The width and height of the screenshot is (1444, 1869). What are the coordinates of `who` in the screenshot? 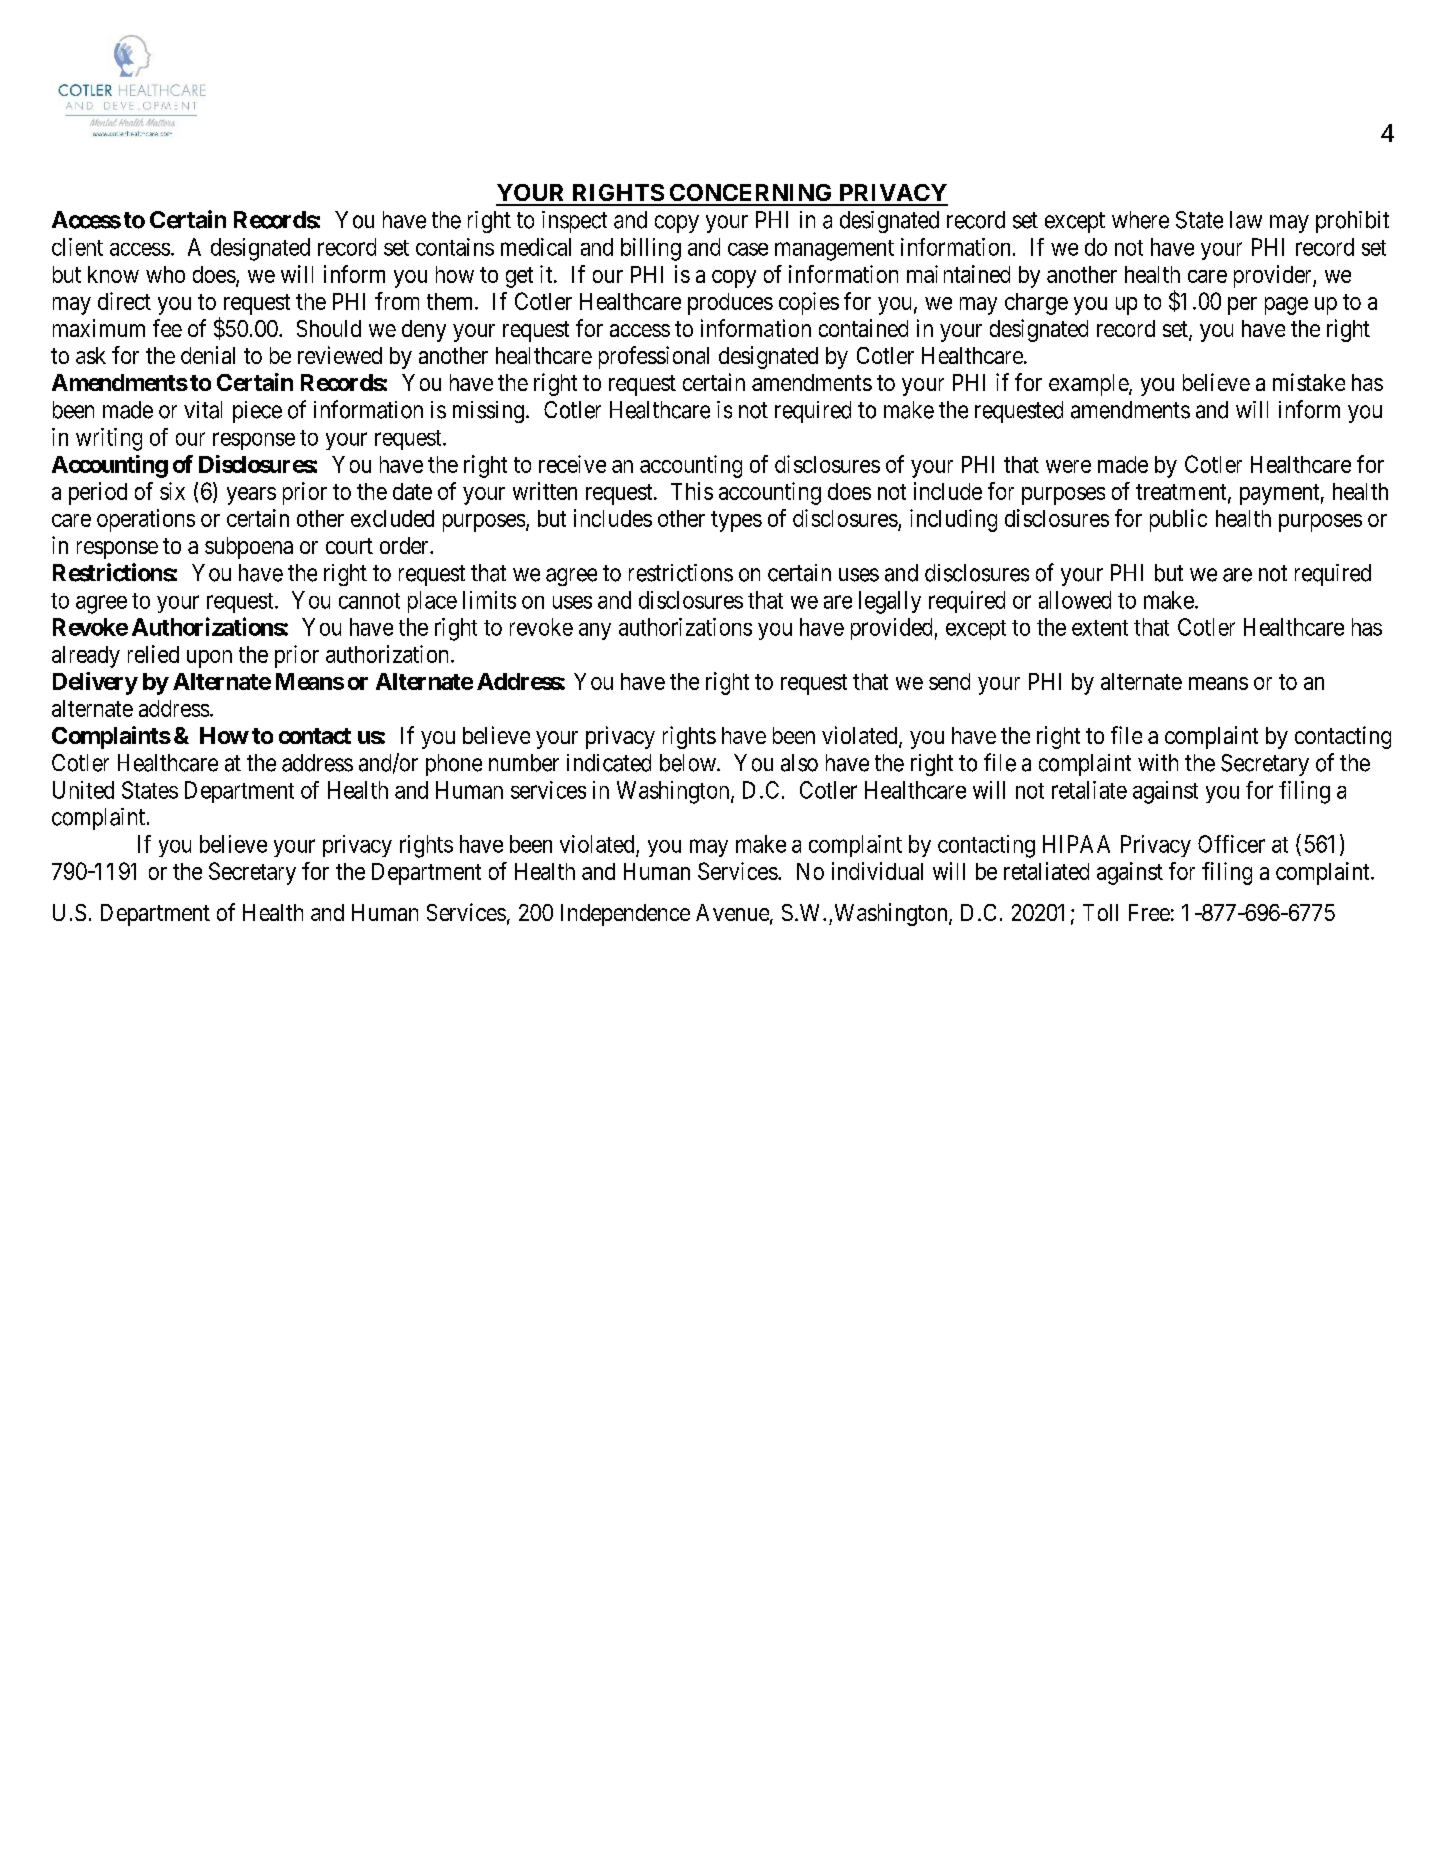 It's located at (165, 274).
